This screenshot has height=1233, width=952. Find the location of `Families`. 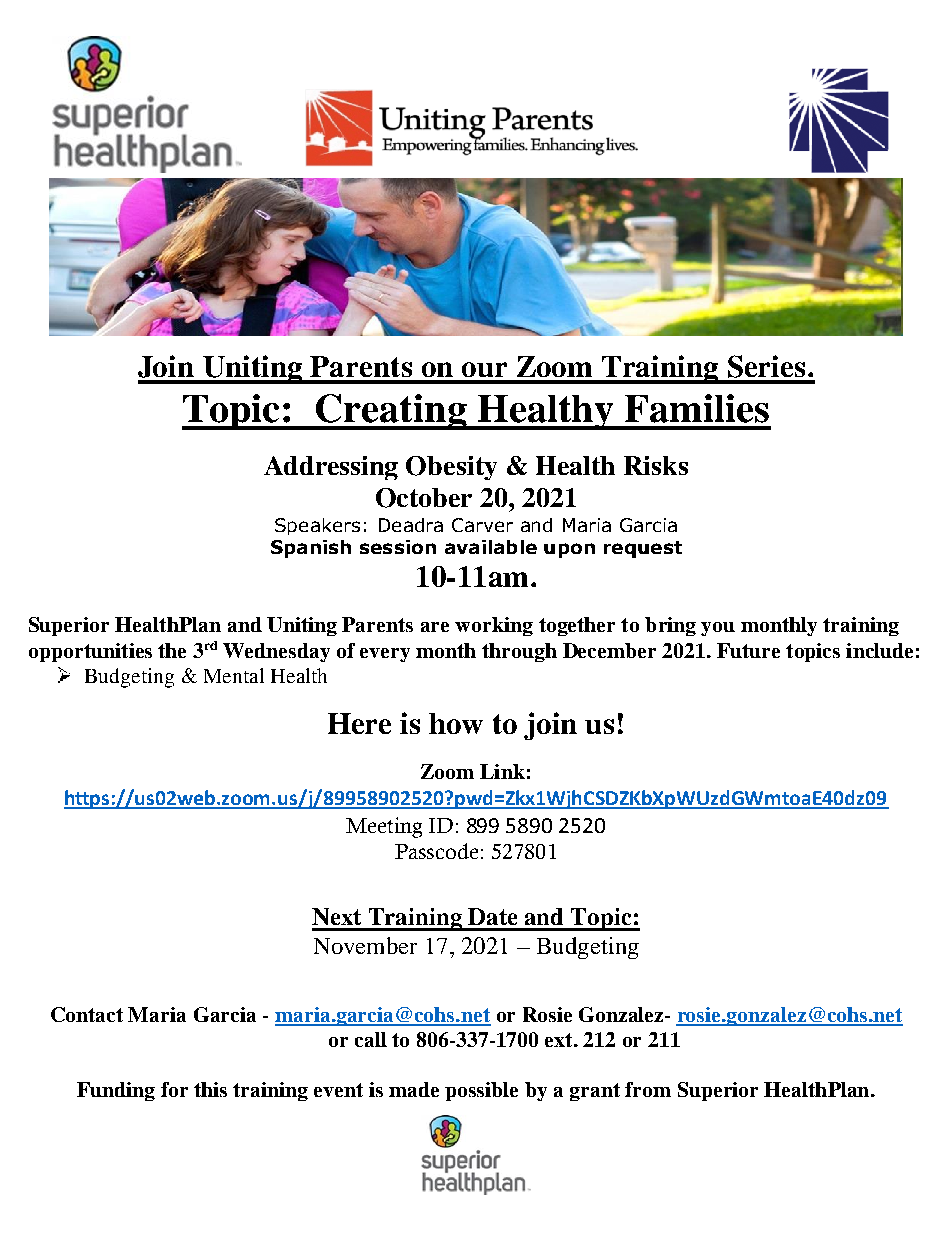

Families is located at coordinates (697, 408).
